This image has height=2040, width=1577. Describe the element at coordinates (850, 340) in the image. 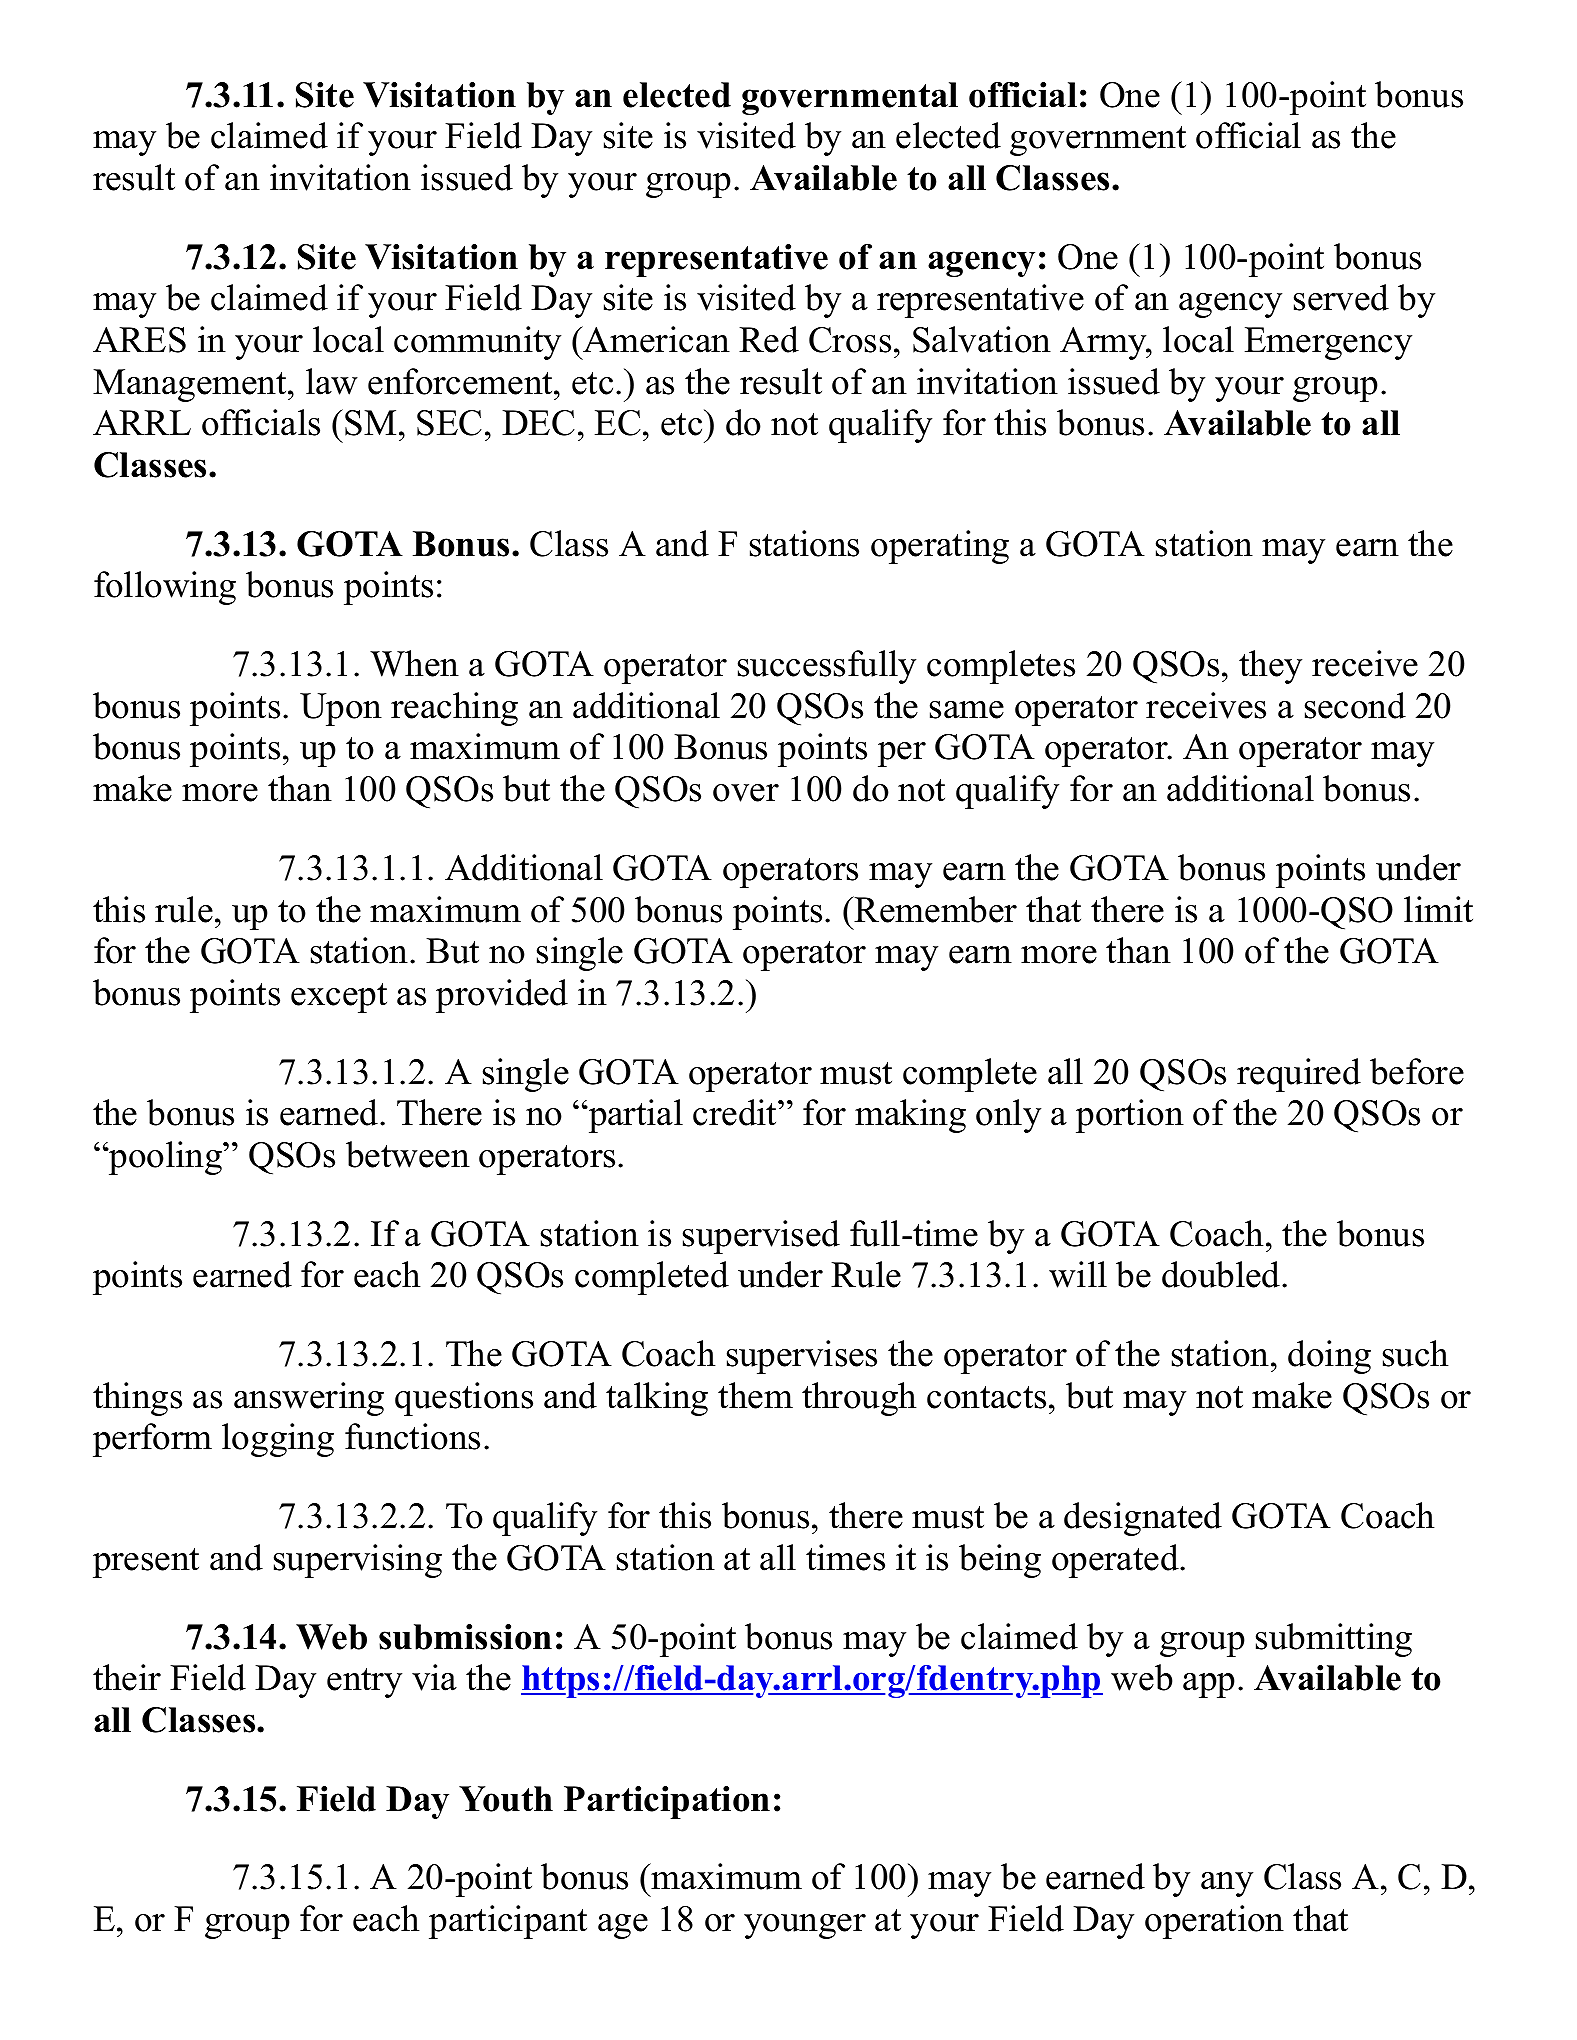

I see `Cross` at that location.
